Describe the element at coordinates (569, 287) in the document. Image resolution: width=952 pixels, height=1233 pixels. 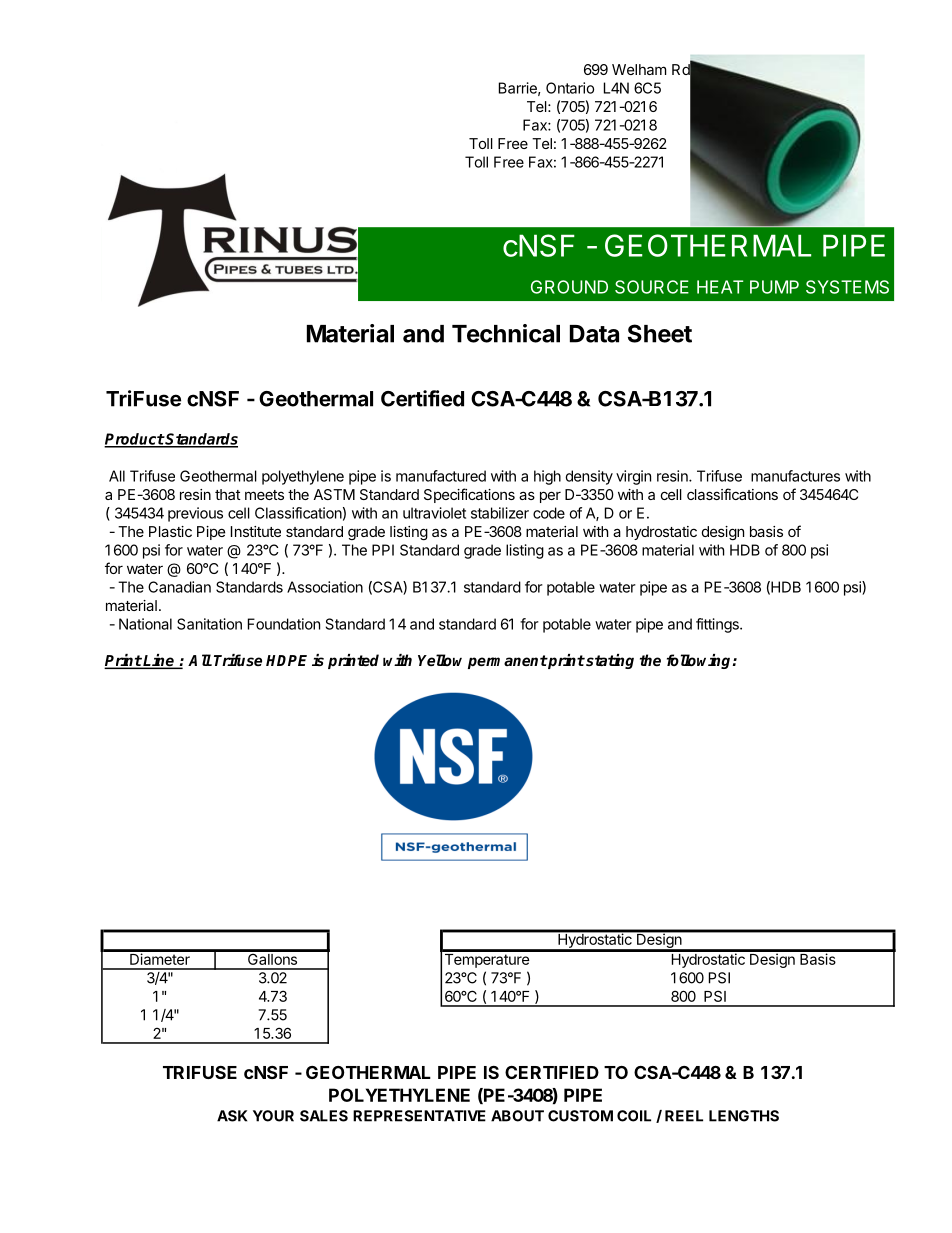
I see `GROUND` at that location.
